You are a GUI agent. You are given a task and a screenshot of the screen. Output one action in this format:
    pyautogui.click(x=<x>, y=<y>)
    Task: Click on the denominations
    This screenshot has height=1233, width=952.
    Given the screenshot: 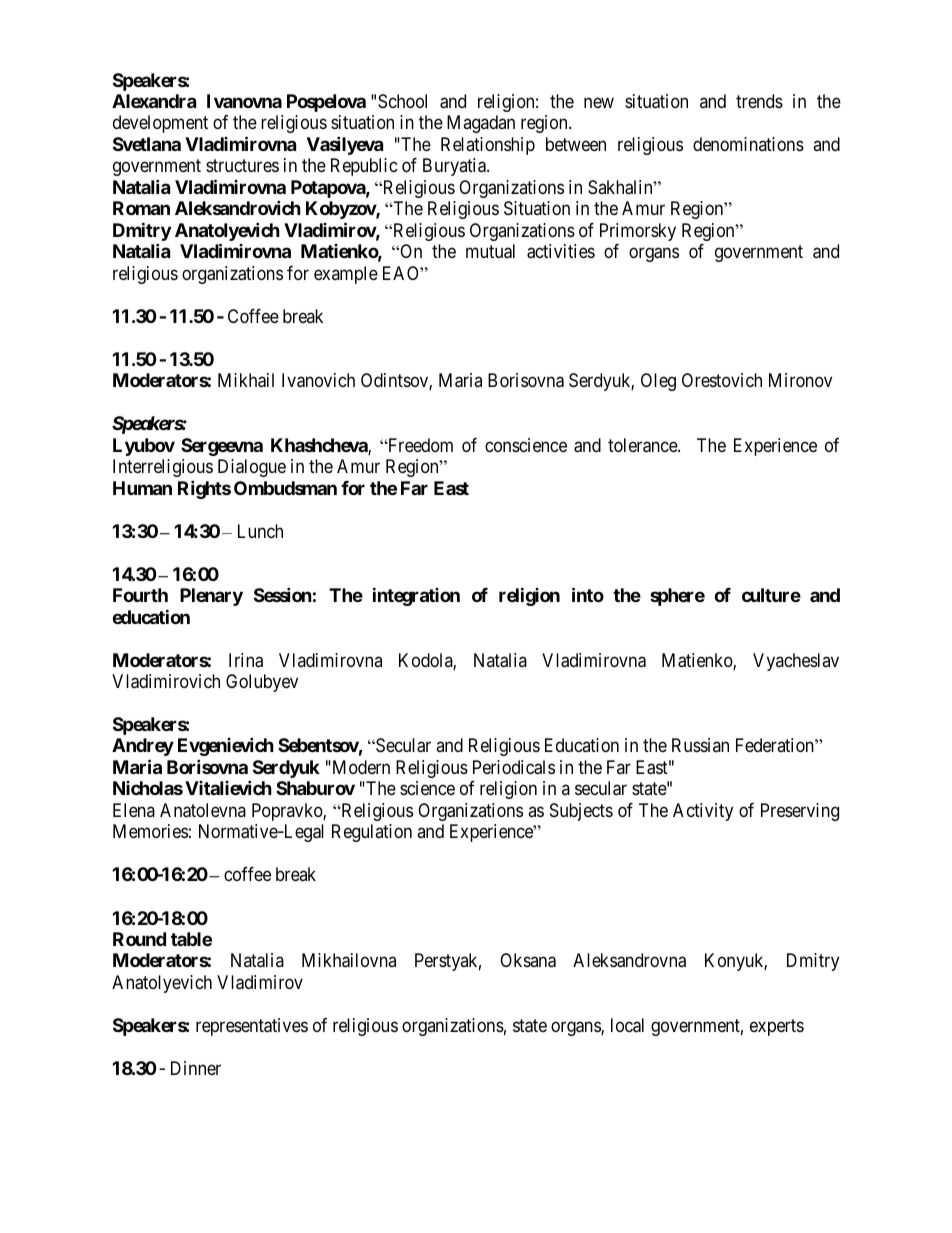 What is the action you would take?
    pyautogui.click(x=748, y=144)
